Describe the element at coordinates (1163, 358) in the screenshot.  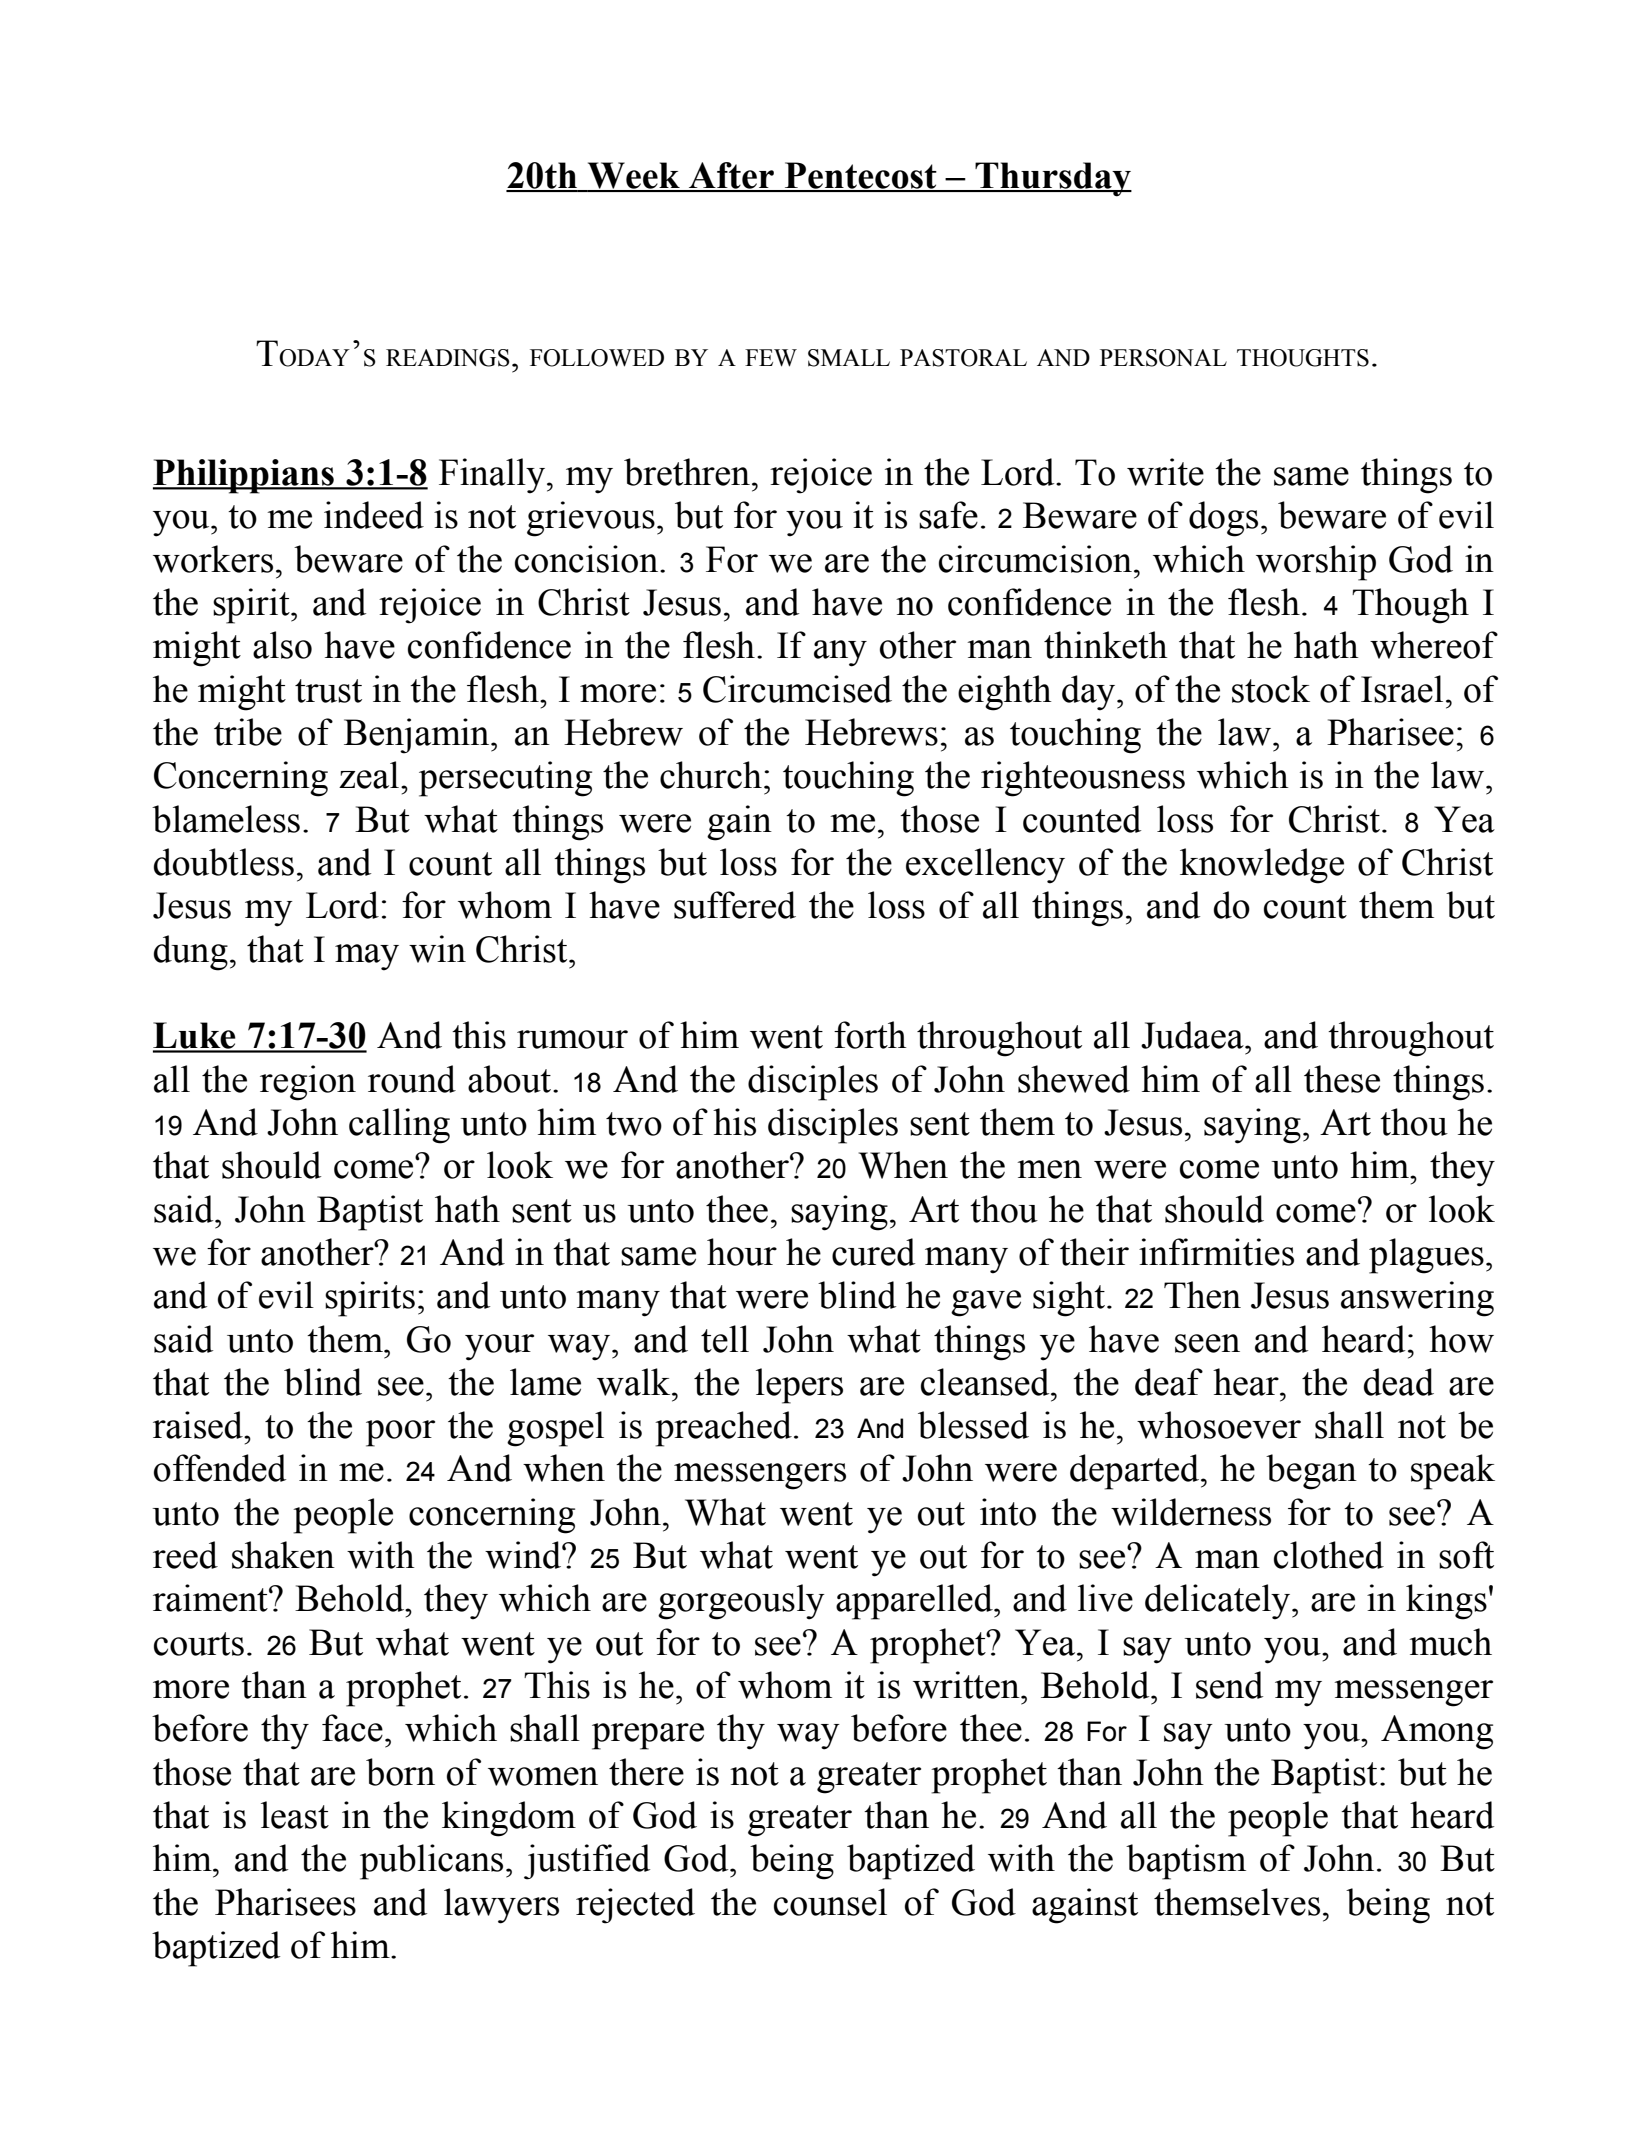
I see `PERSONAL` at that location.
